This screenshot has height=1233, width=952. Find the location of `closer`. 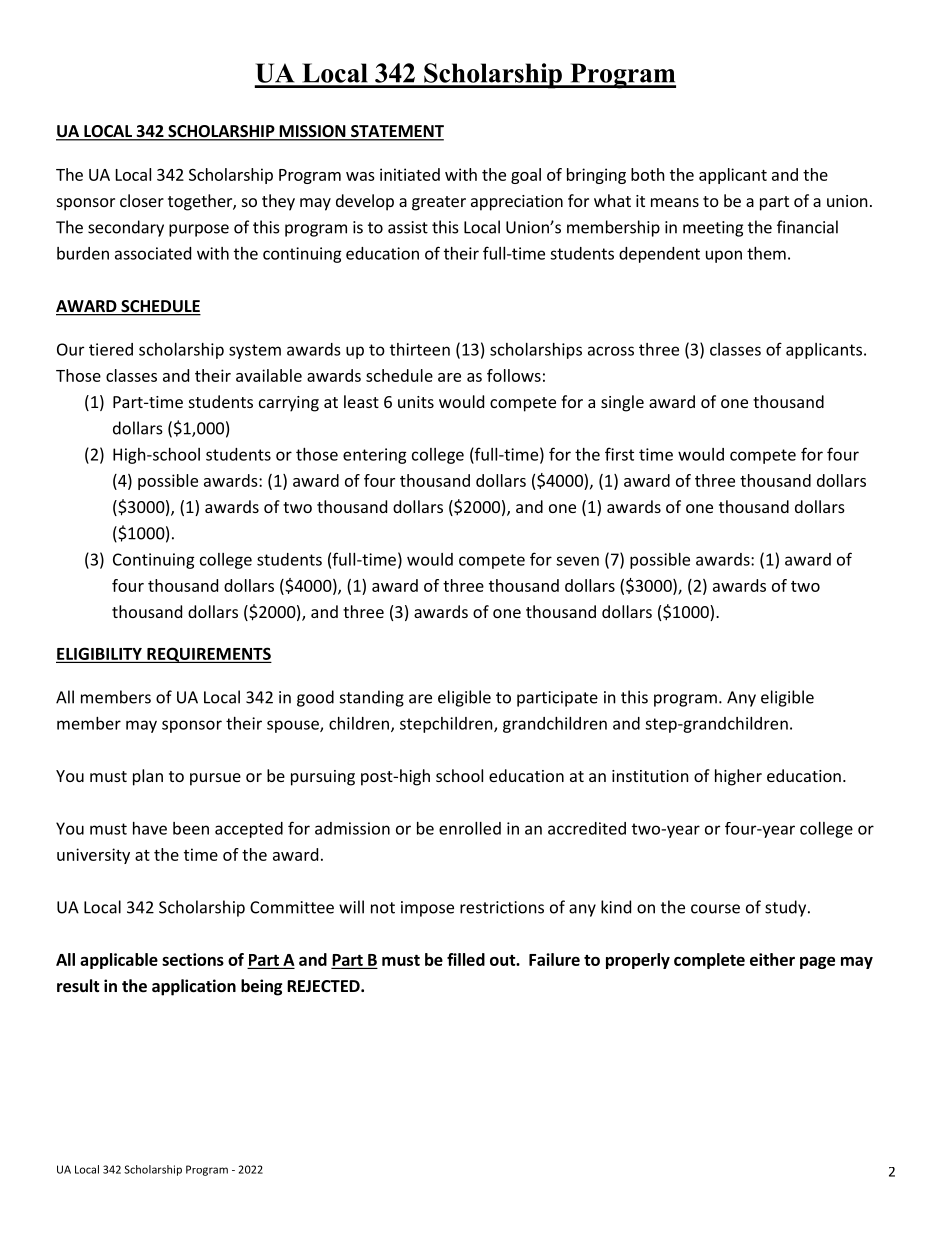

closer is located at coordinates (142, 200).
